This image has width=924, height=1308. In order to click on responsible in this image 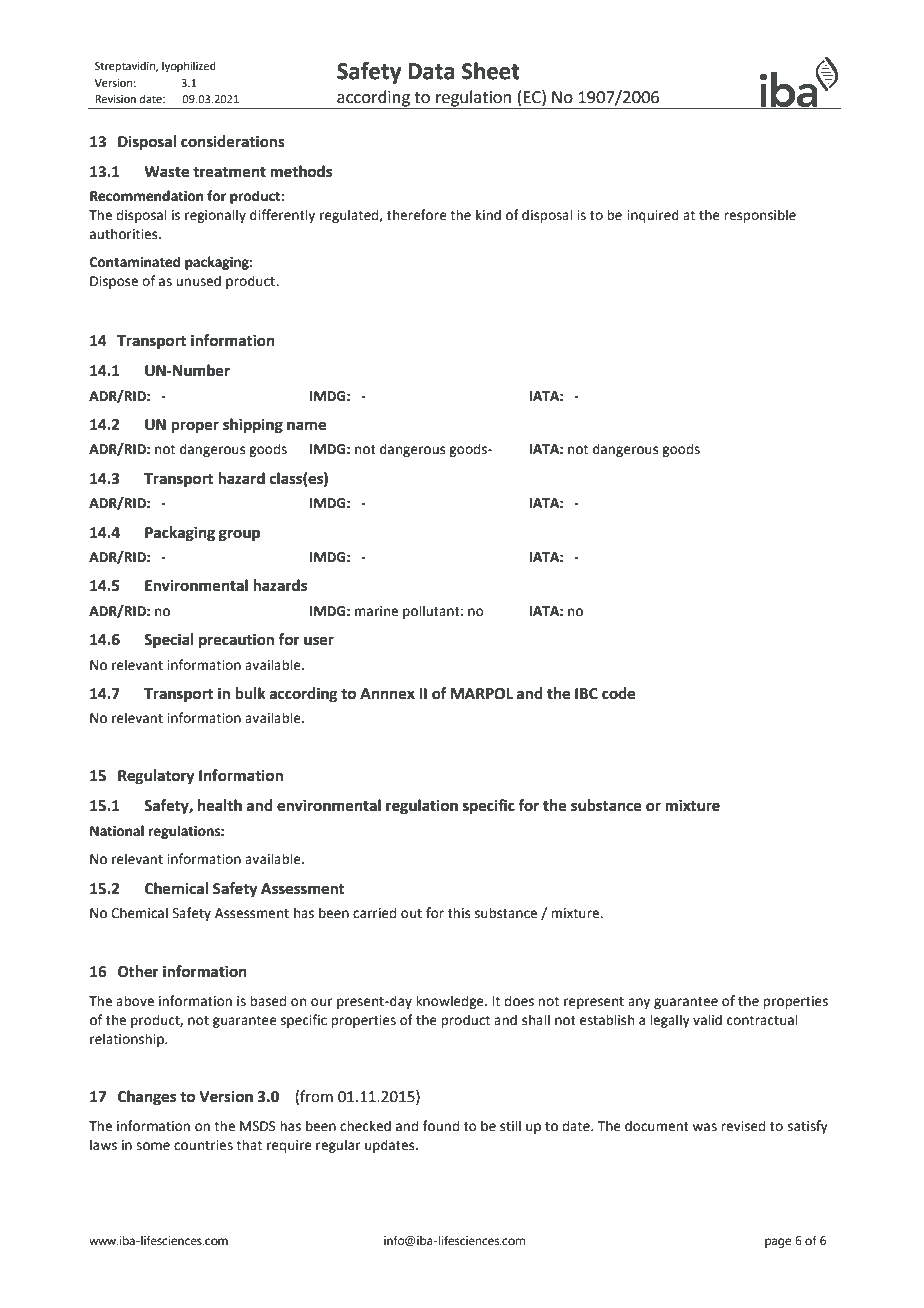, I will do `click(760, 216)`.
